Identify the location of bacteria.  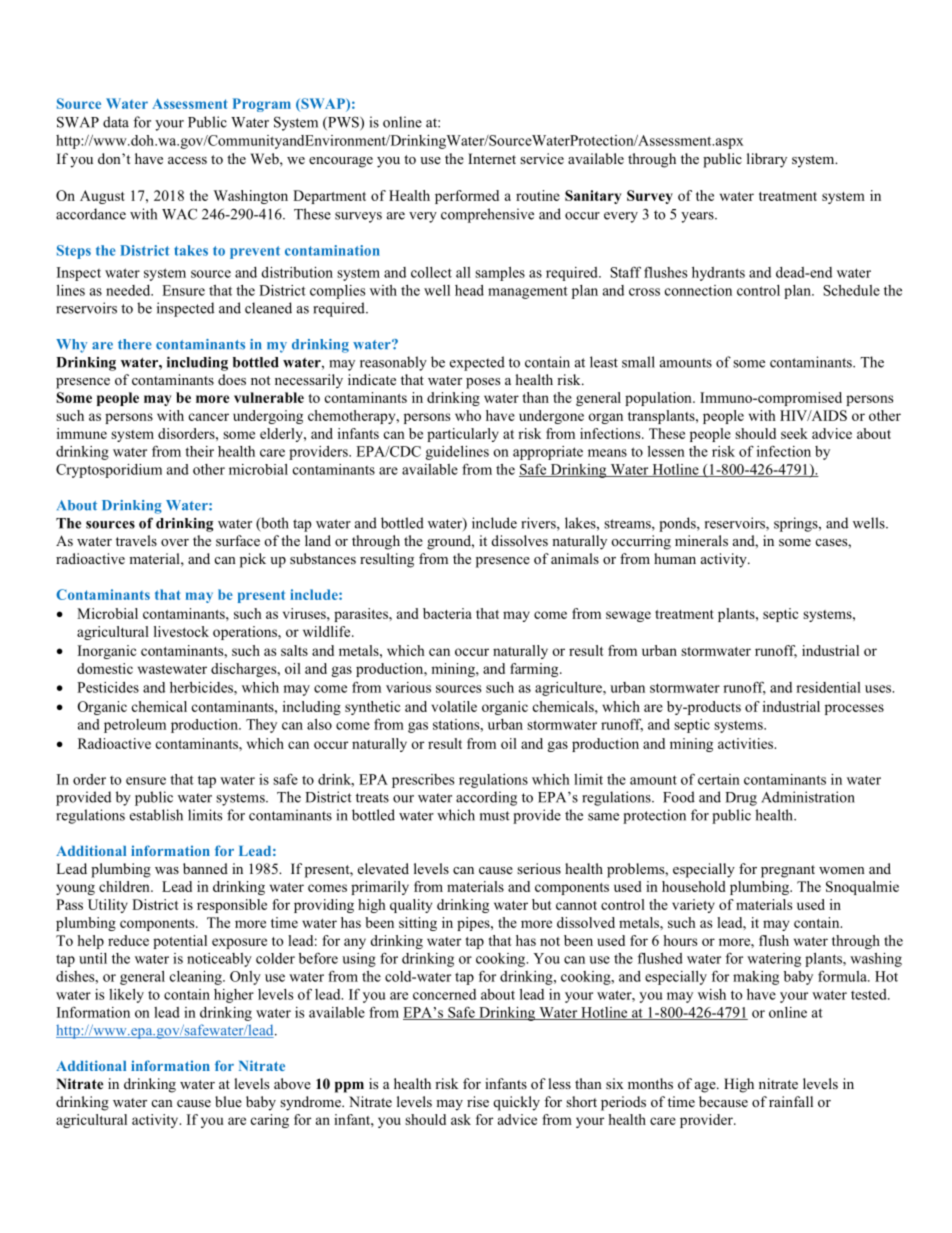
(447, 613).
